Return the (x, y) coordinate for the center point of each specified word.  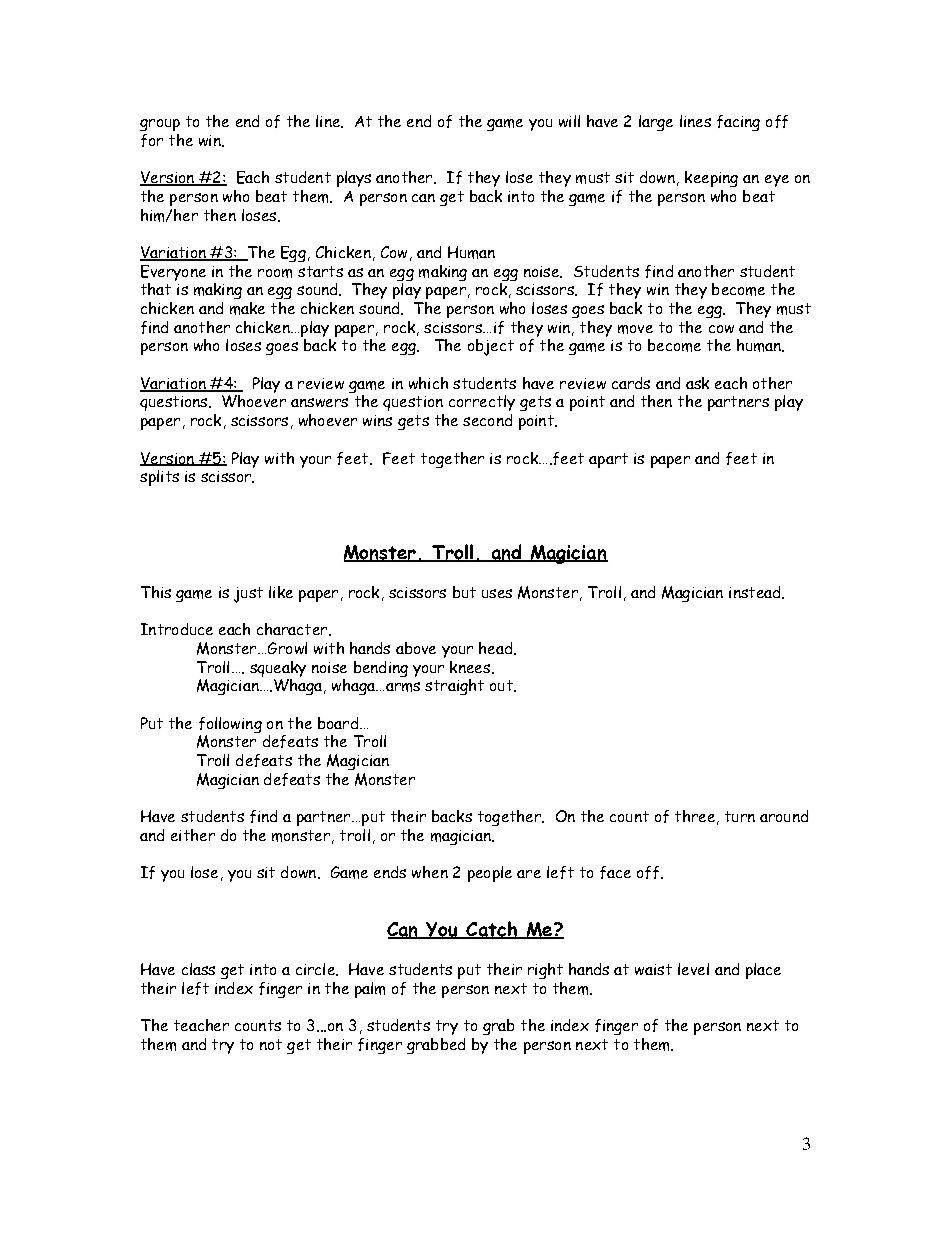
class (198, 969)
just (248, 595)
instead (756, 592)
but (464, 592)
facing (738, 123)
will (569, 121)
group (160, 125)
